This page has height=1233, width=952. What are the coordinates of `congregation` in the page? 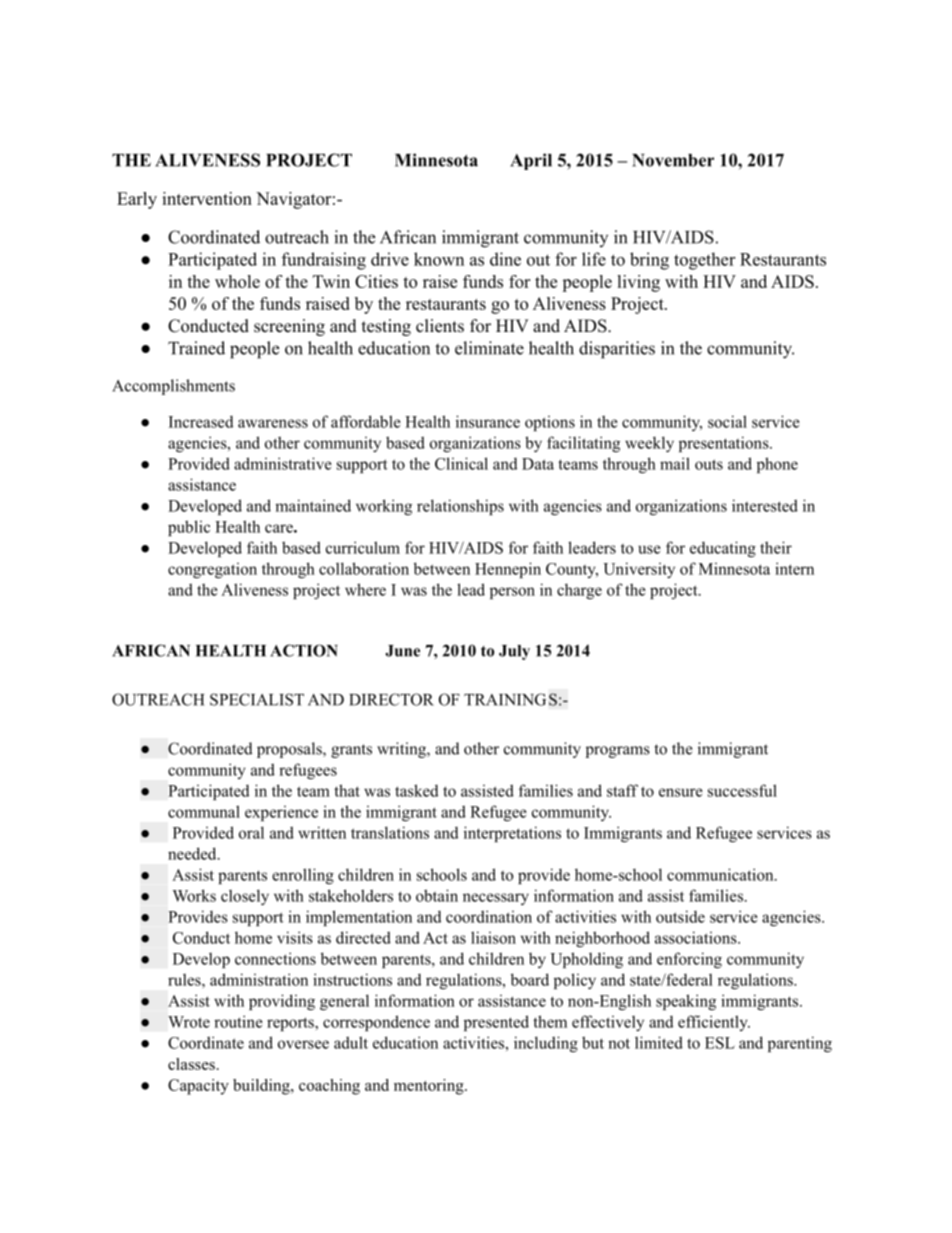 It's located at (212, 570).
